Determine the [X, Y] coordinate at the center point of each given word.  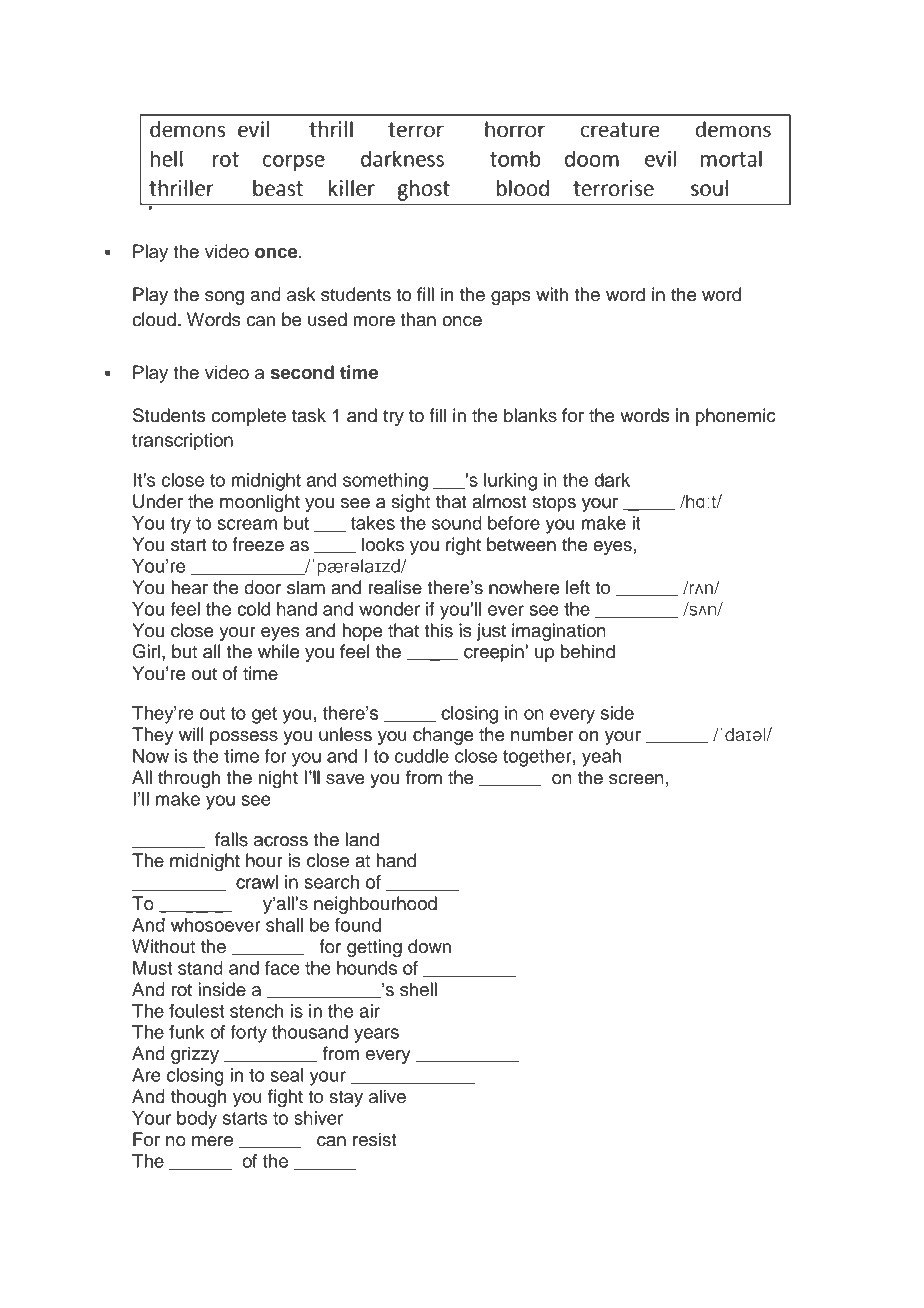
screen [636, 779]
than [418, 319]
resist [374, 1139]
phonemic [735, 417]
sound [457, 523]
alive [387, 1096]
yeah [601, 758]
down [429, 946]
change [443, 736]
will [191, 734]
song [224, 298]
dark [612, 480]
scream [247, 524]
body [197, 1120]
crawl [257, 882]
